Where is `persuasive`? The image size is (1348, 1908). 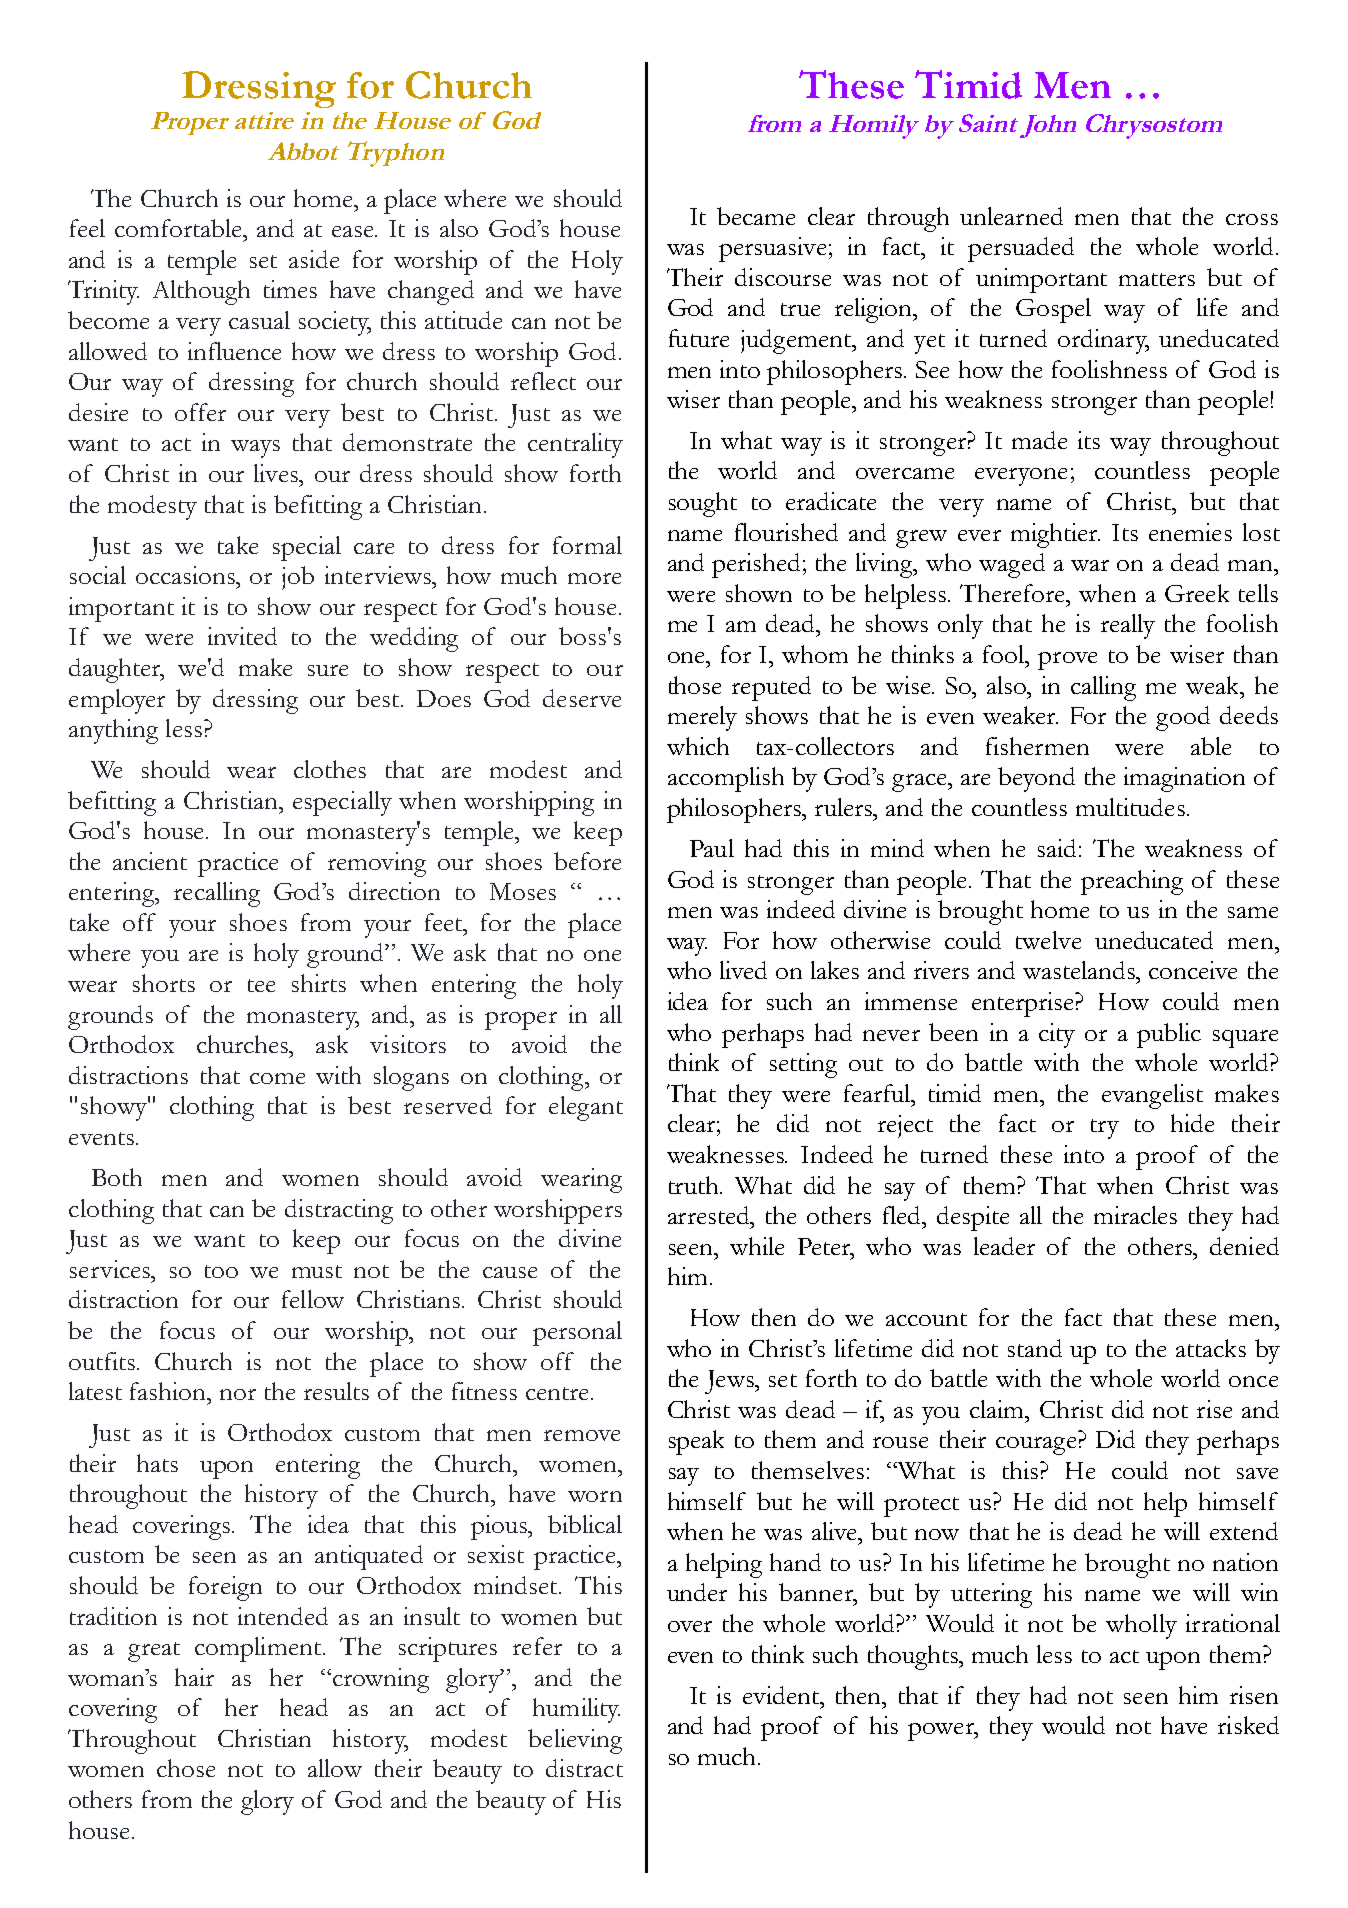
persuasive is located at coordinates (772, 249).
